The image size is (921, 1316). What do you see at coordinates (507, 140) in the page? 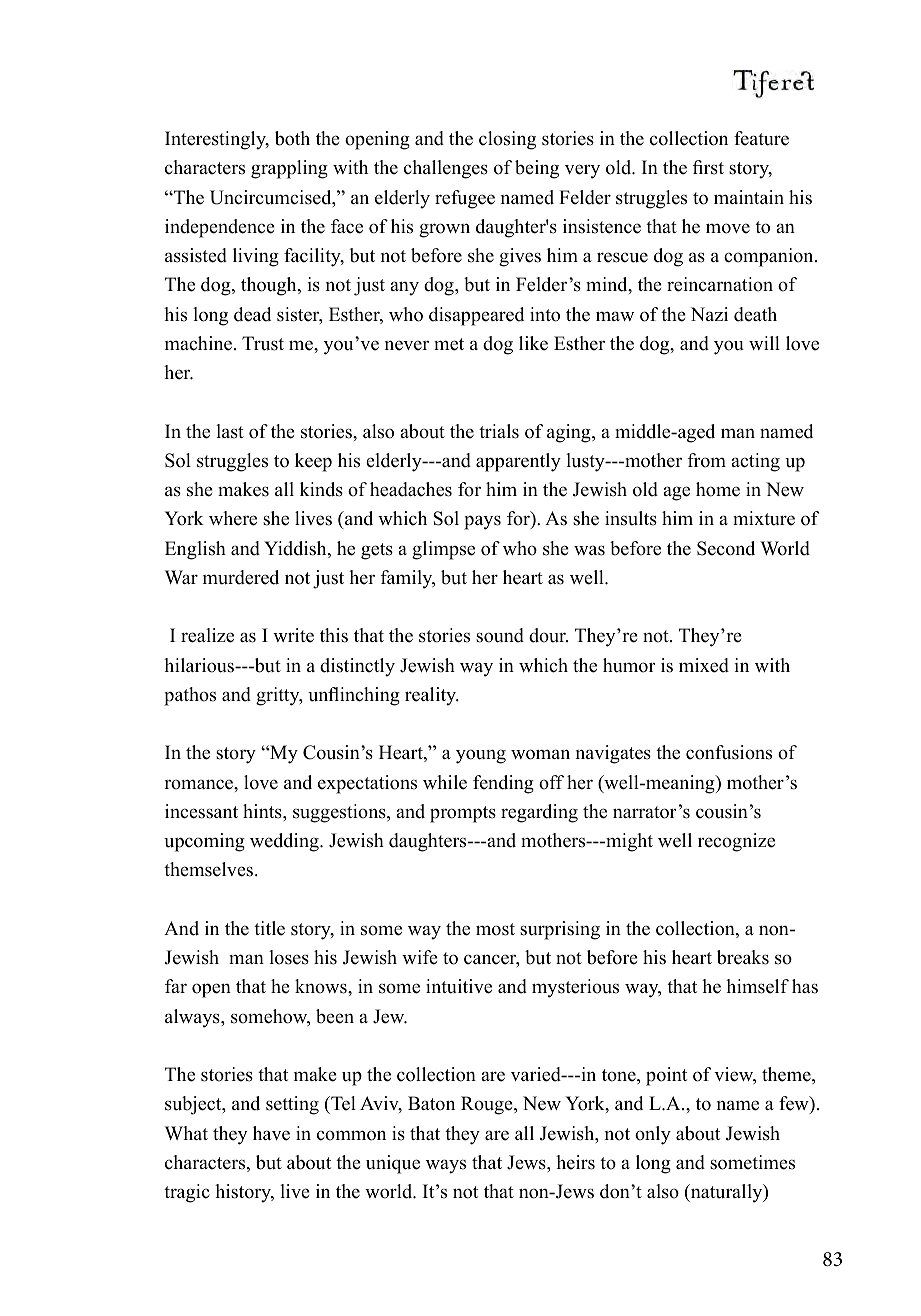
I see `closing` at bounding box center [507, 140].
